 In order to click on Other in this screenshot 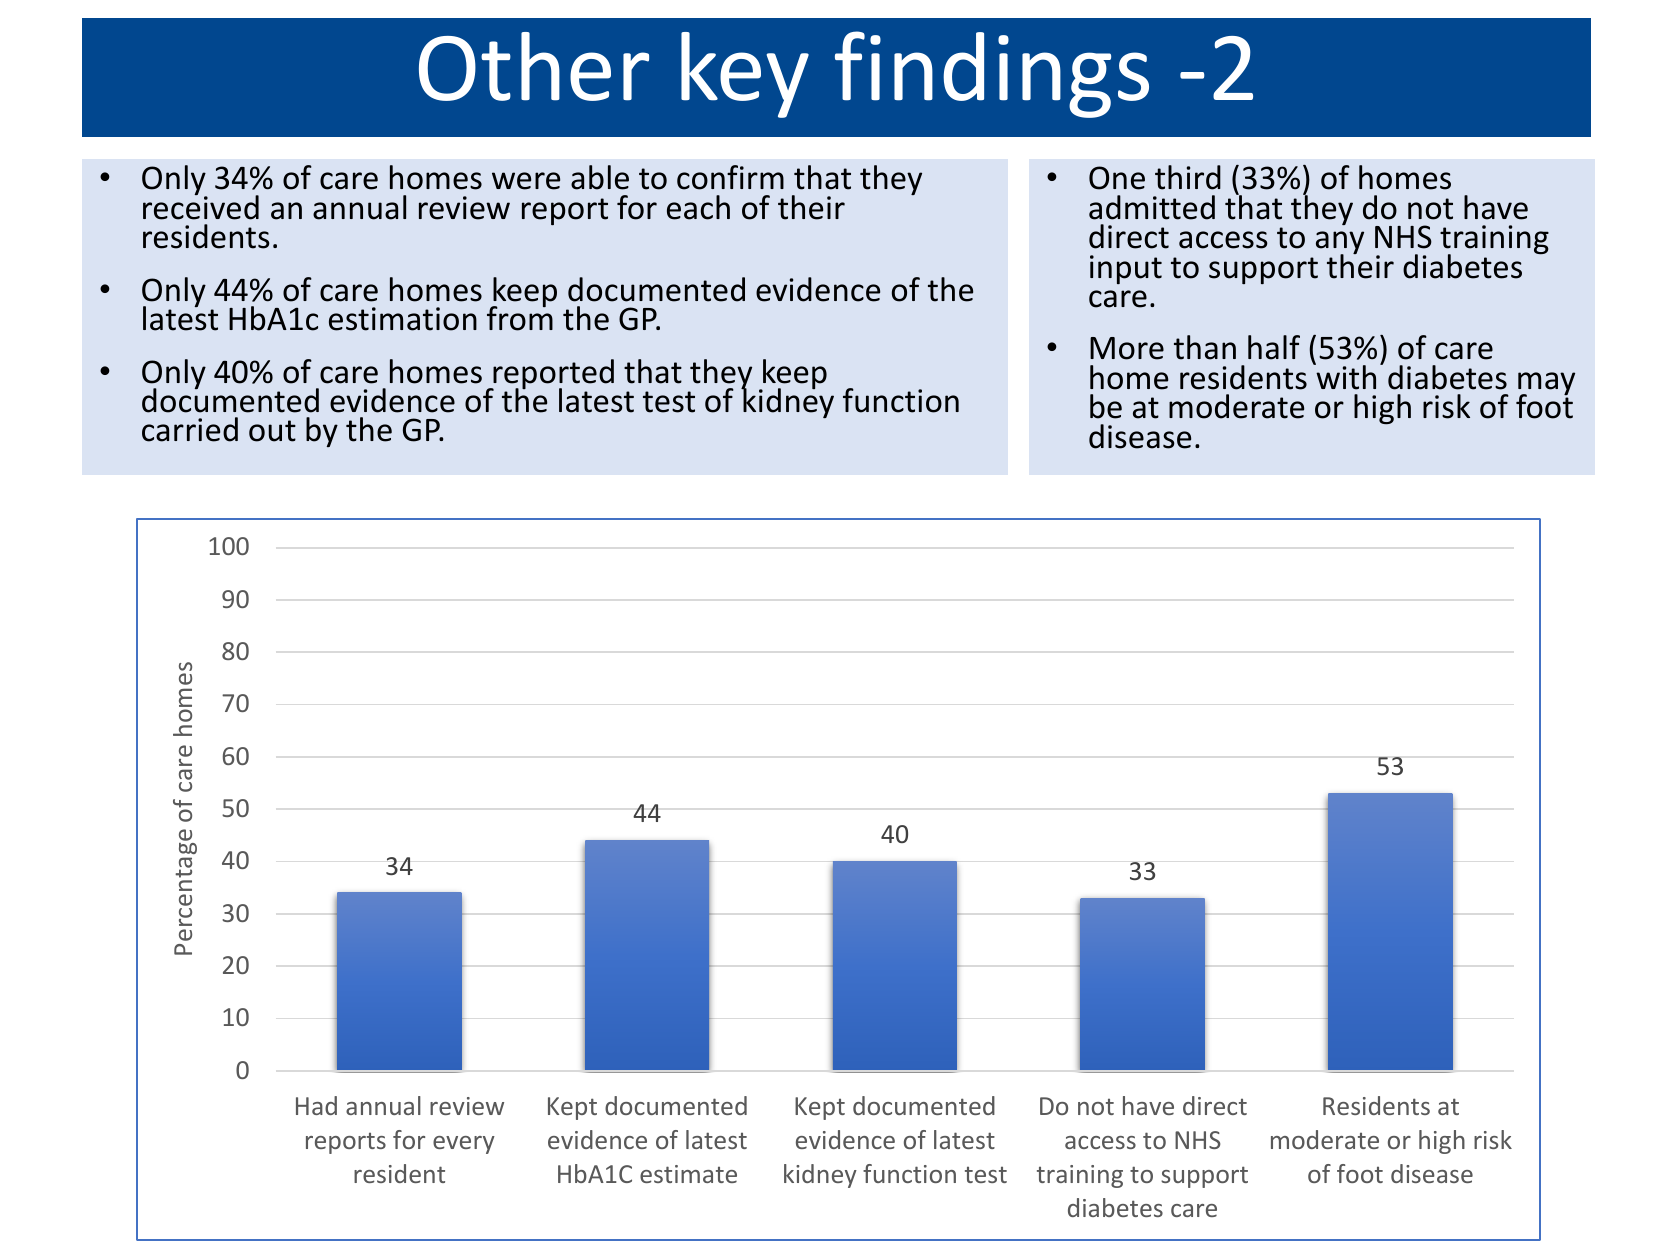, I will do `click(534, 66)`.
